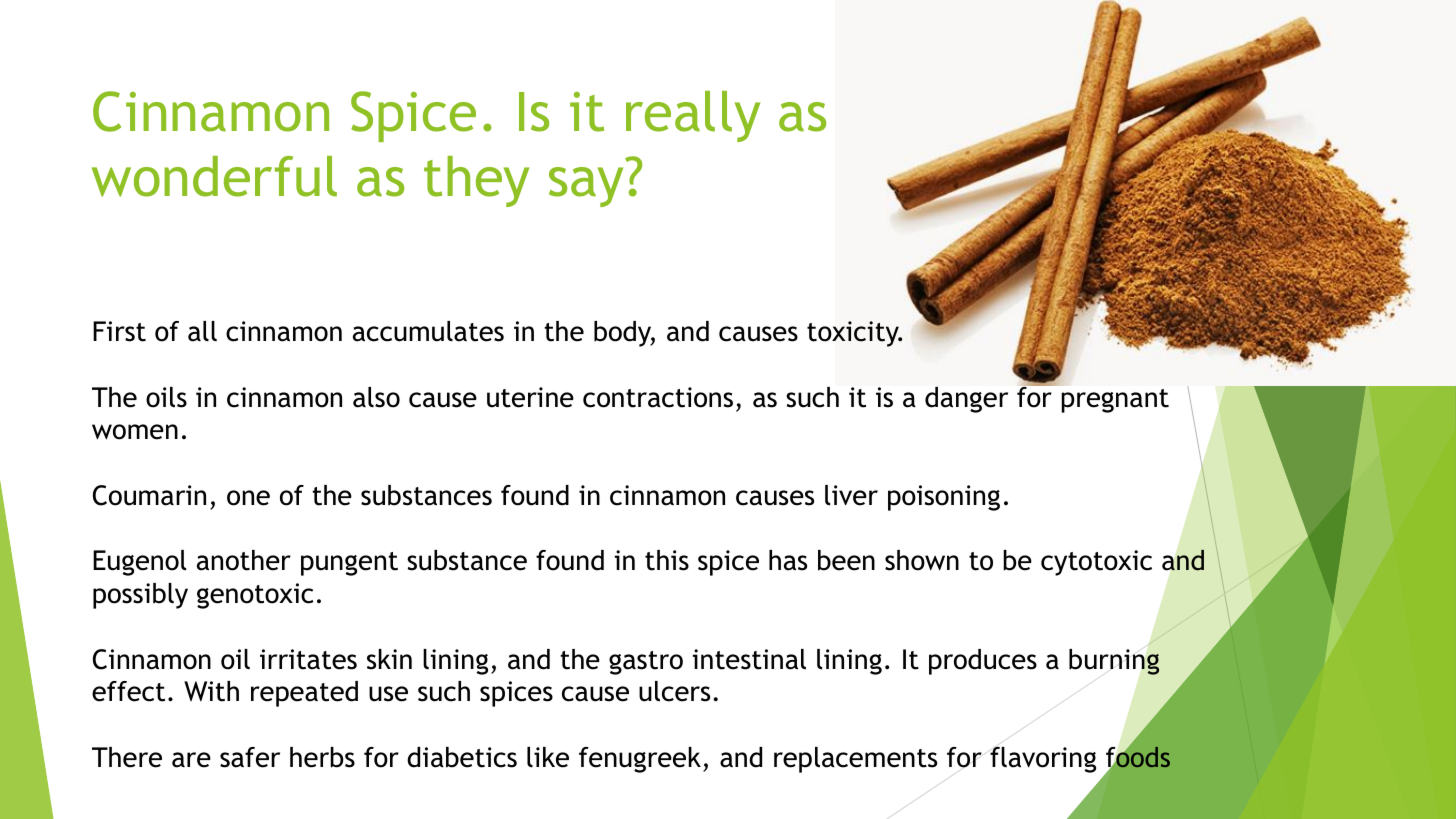 This document has height=819, width=1456. What do you see at coordinates (966, 400) in the document?
I see `danger` at bounding box center [966, 400].
